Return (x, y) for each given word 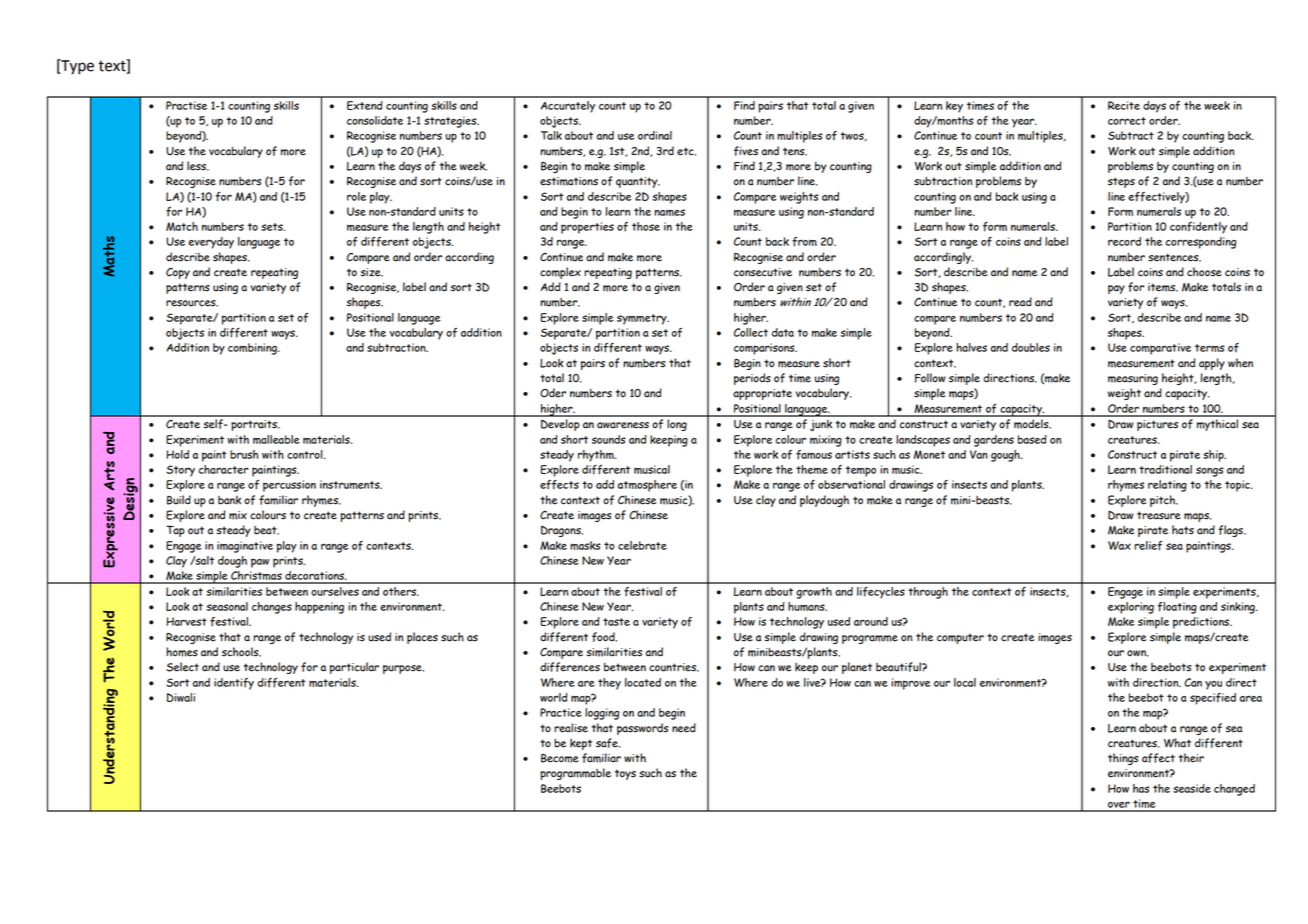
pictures (1157, 425)
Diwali (181, 697)
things (1123, 759)
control (306, 454)
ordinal (655, 135)
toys (625, 774)
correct (1127, 121)
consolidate (375, 120)
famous (814, 455)
